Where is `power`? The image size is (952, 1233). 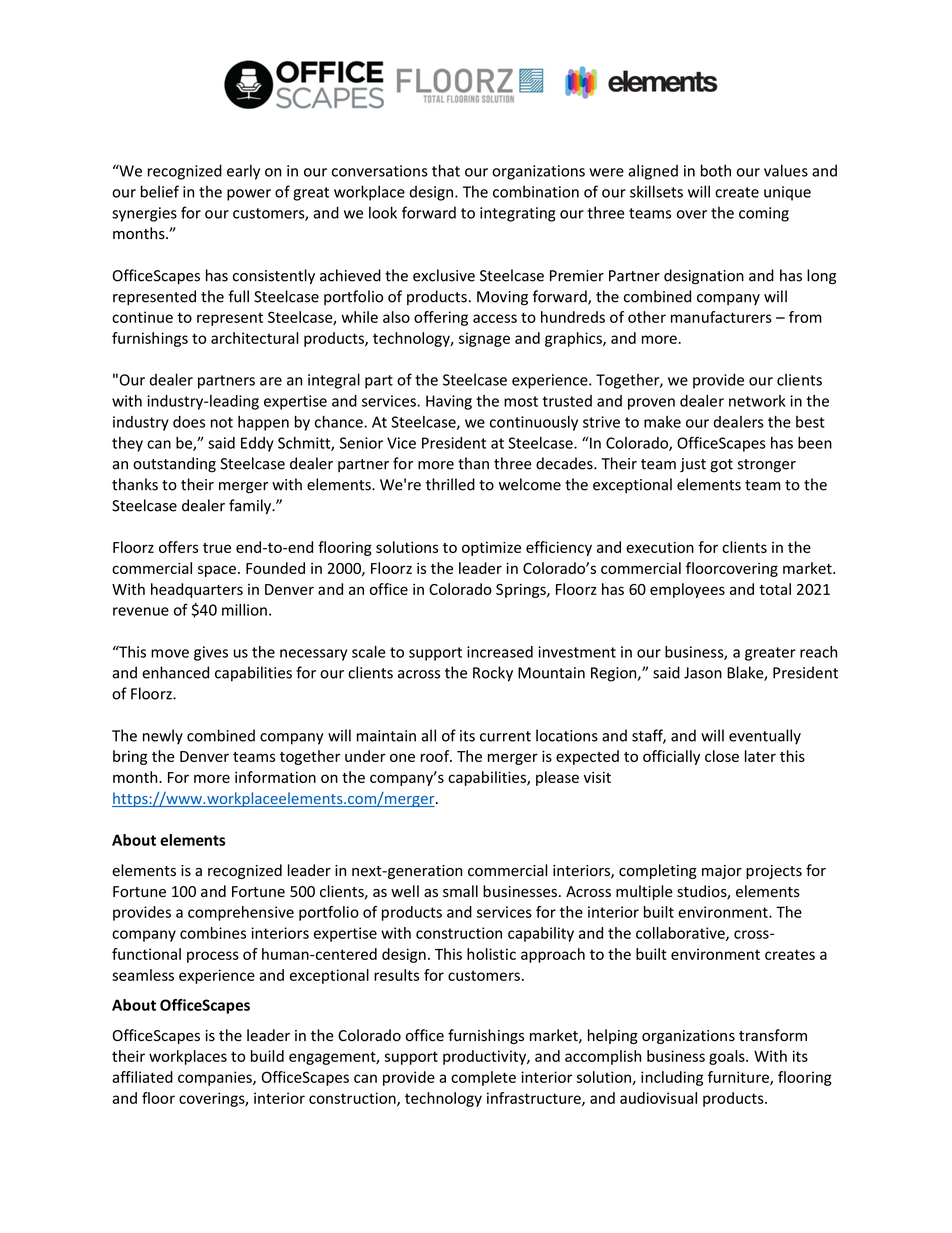
power is located at coordinates (249, 195).
